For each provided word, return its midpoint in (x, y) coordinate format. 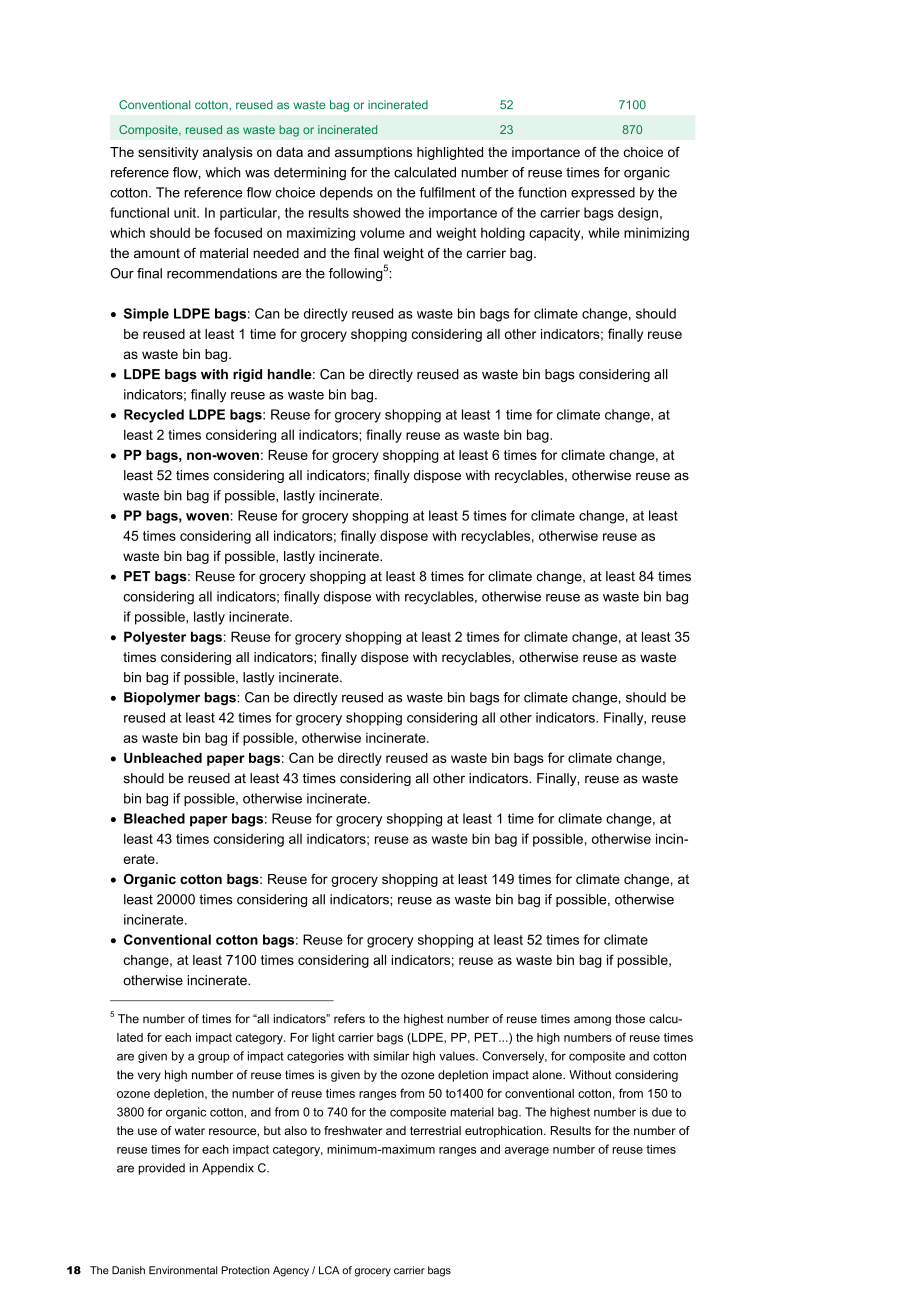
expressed (603, 193)
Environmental (183, 1270)
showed (376, 212)
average (527, 1152)
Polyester (155, 638)
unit (186, 212)
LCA (329, 1270)
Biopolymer (162, 698)
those (630, 1019)
